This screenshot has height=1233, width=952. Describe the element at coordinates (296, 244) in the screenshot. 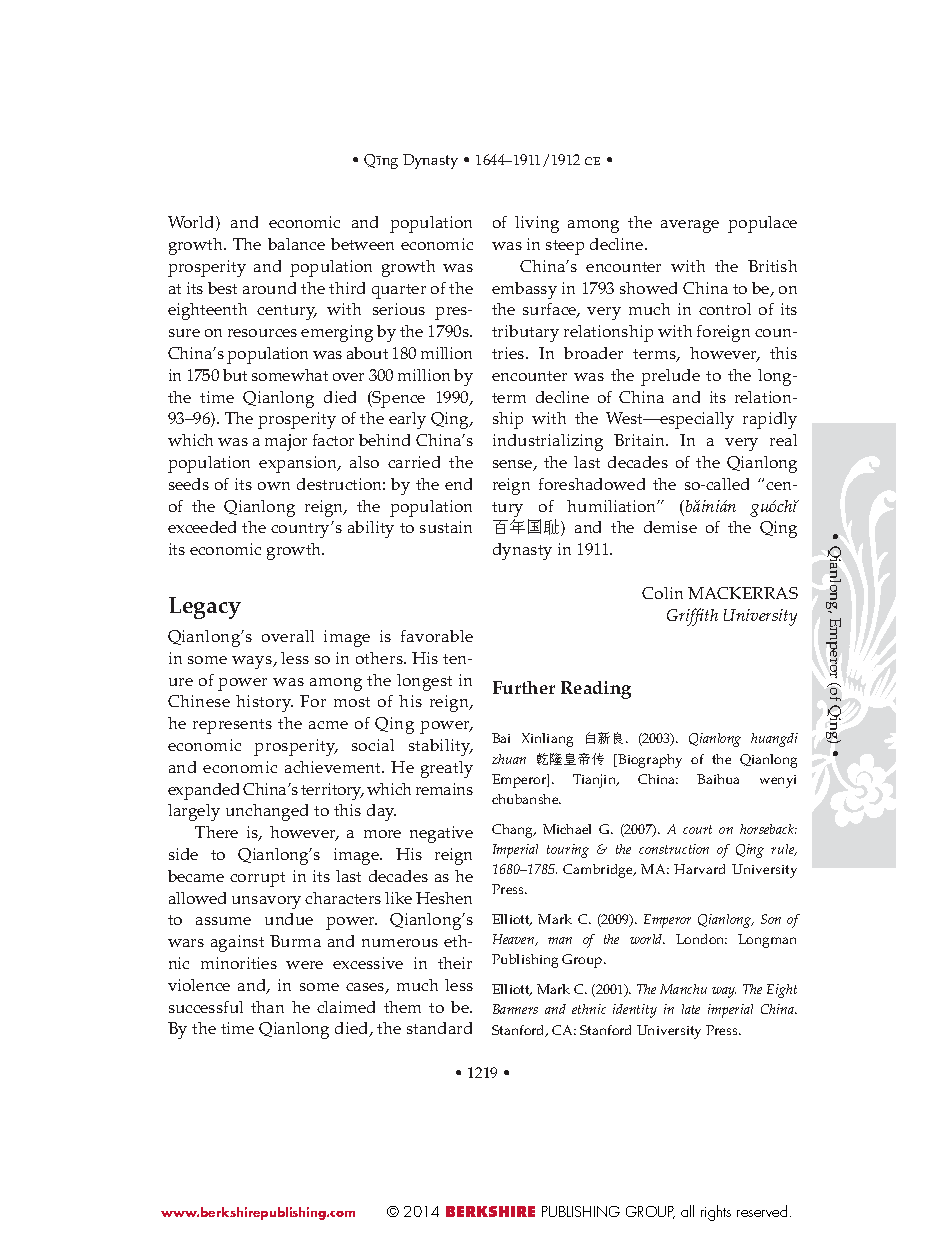

I see `balance` at that location.
